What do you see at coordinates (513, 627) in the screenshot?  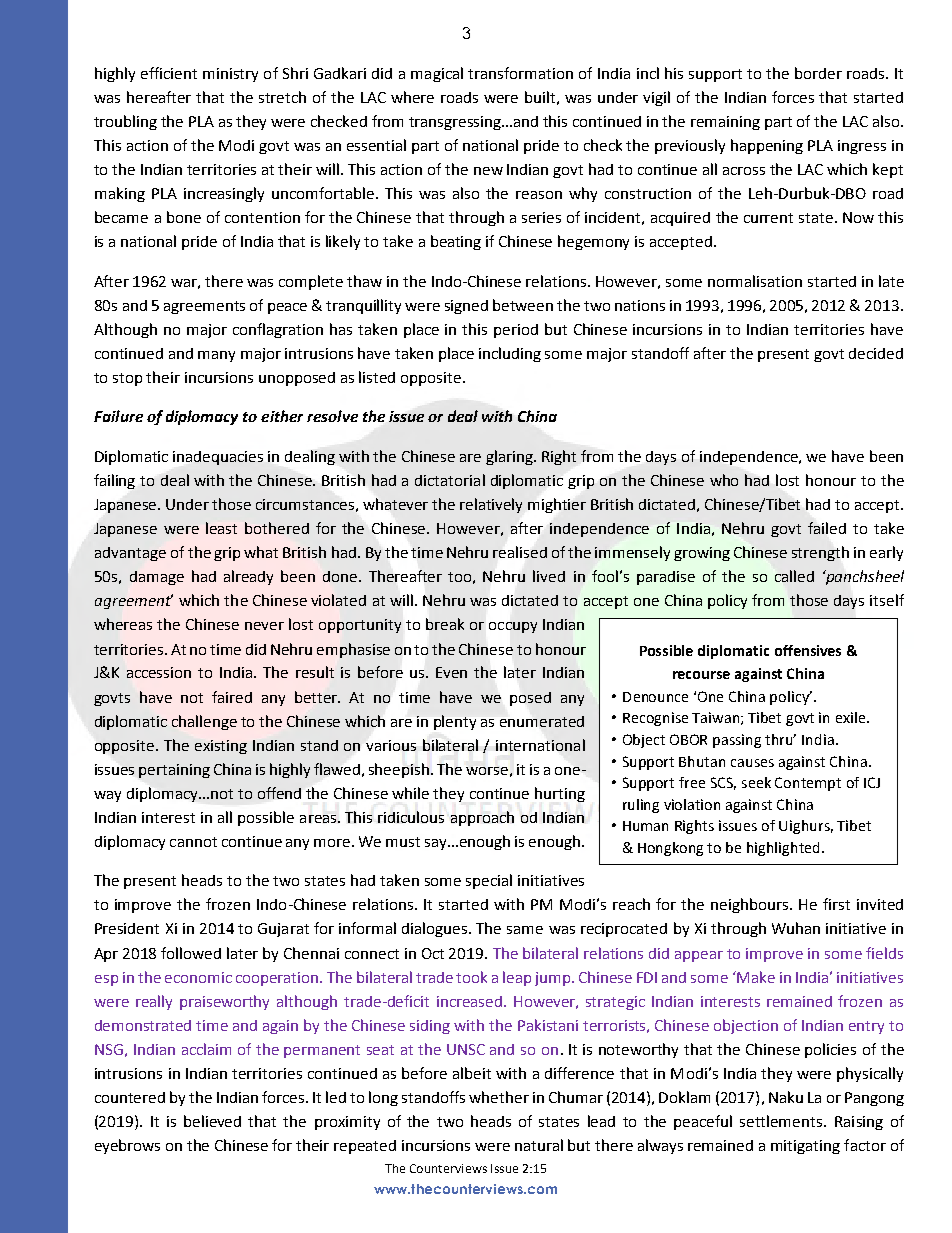 I see `occupy` at bounding box center [513, 627].
